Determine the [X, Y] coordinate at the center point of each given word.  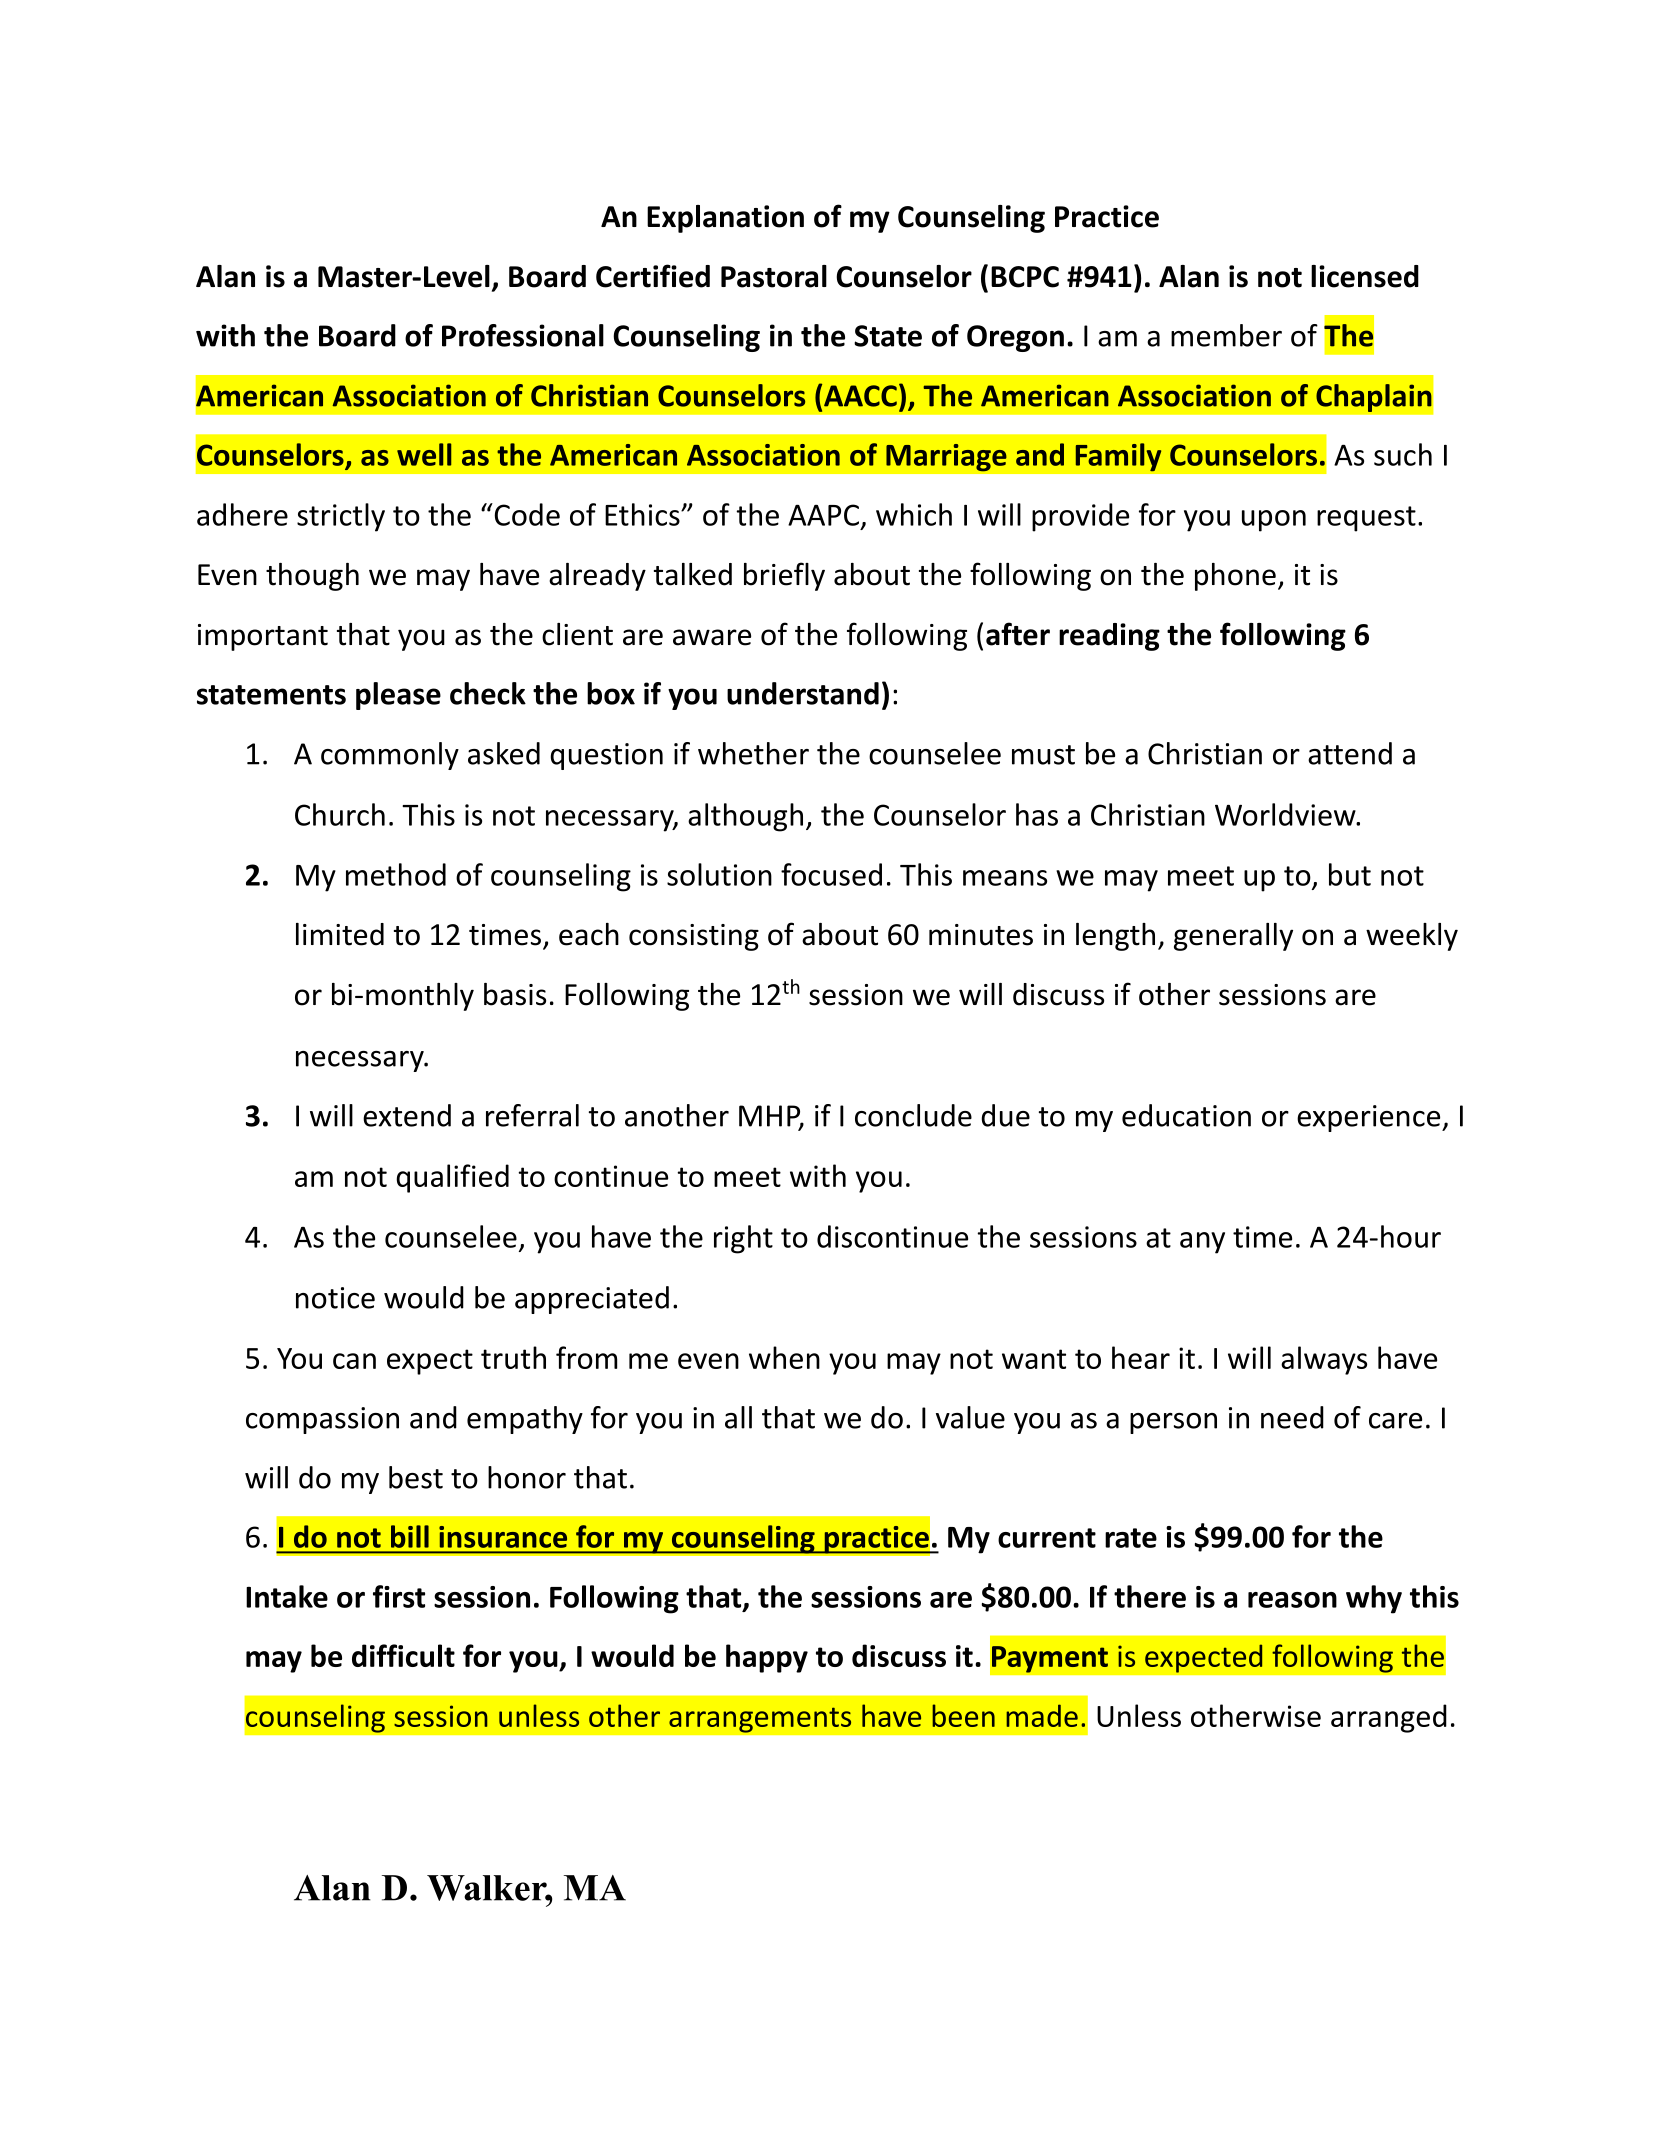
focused [831, 874]
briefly [784, 576]
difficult [403, 1655]
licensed [1365, 276]
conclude [913, 1115]
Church [340, 814]
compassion [322, 1420]
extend [407, 1115]
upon [1274, 521]
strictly [341, 517]
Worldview [1286, 814]
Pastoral [774, 276]
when [784, 1357]
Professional [523, 335]
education [1186, 1115]
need [1292, 1417]
